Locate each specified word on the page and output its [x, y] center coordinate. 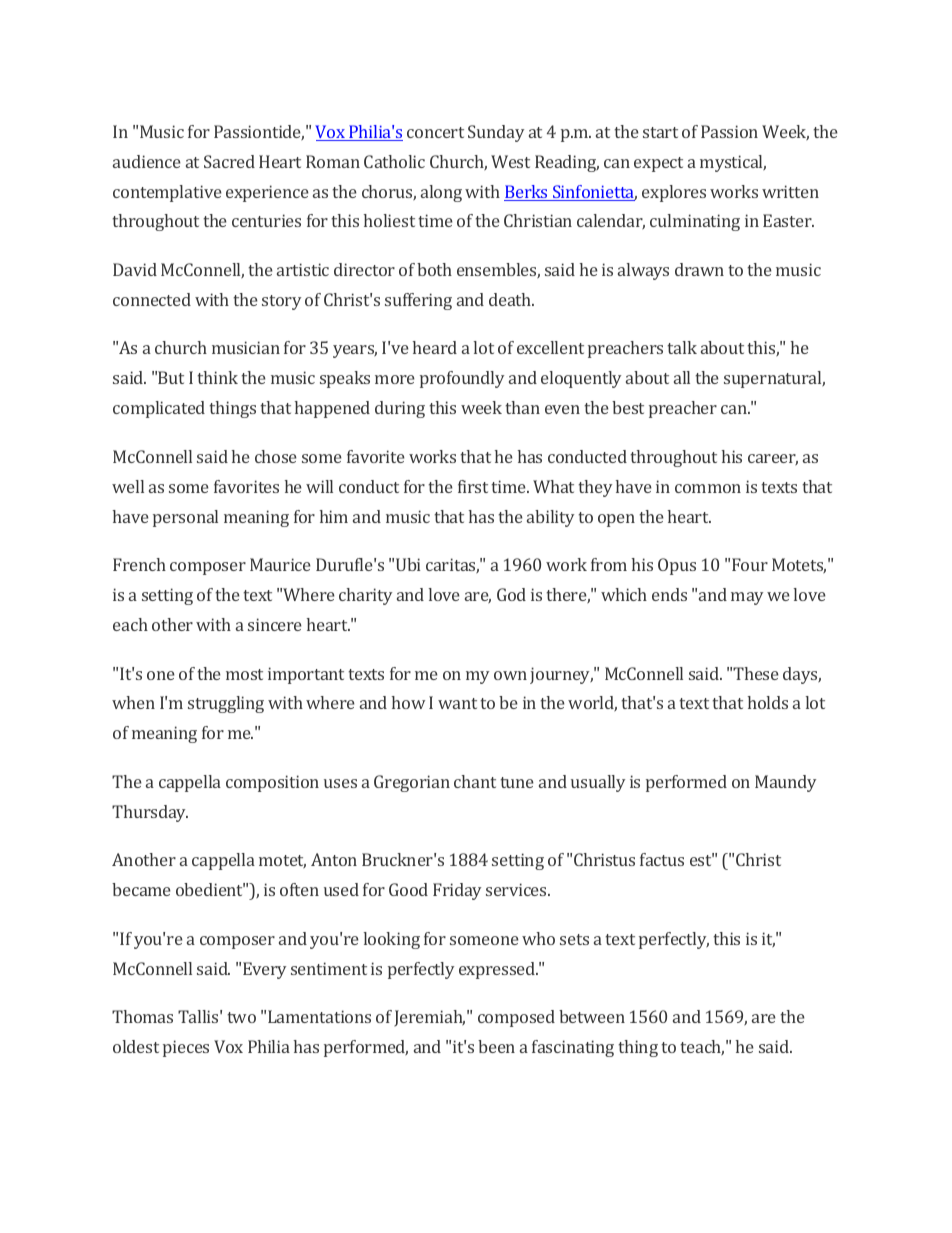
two [241, 1017]
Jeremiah [429, 1018]
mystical [733, 163]
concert [435, 132]
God [511, 594]
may [747, 598]
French [139, 564]
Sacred [229, 161]
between [592, 1016]
